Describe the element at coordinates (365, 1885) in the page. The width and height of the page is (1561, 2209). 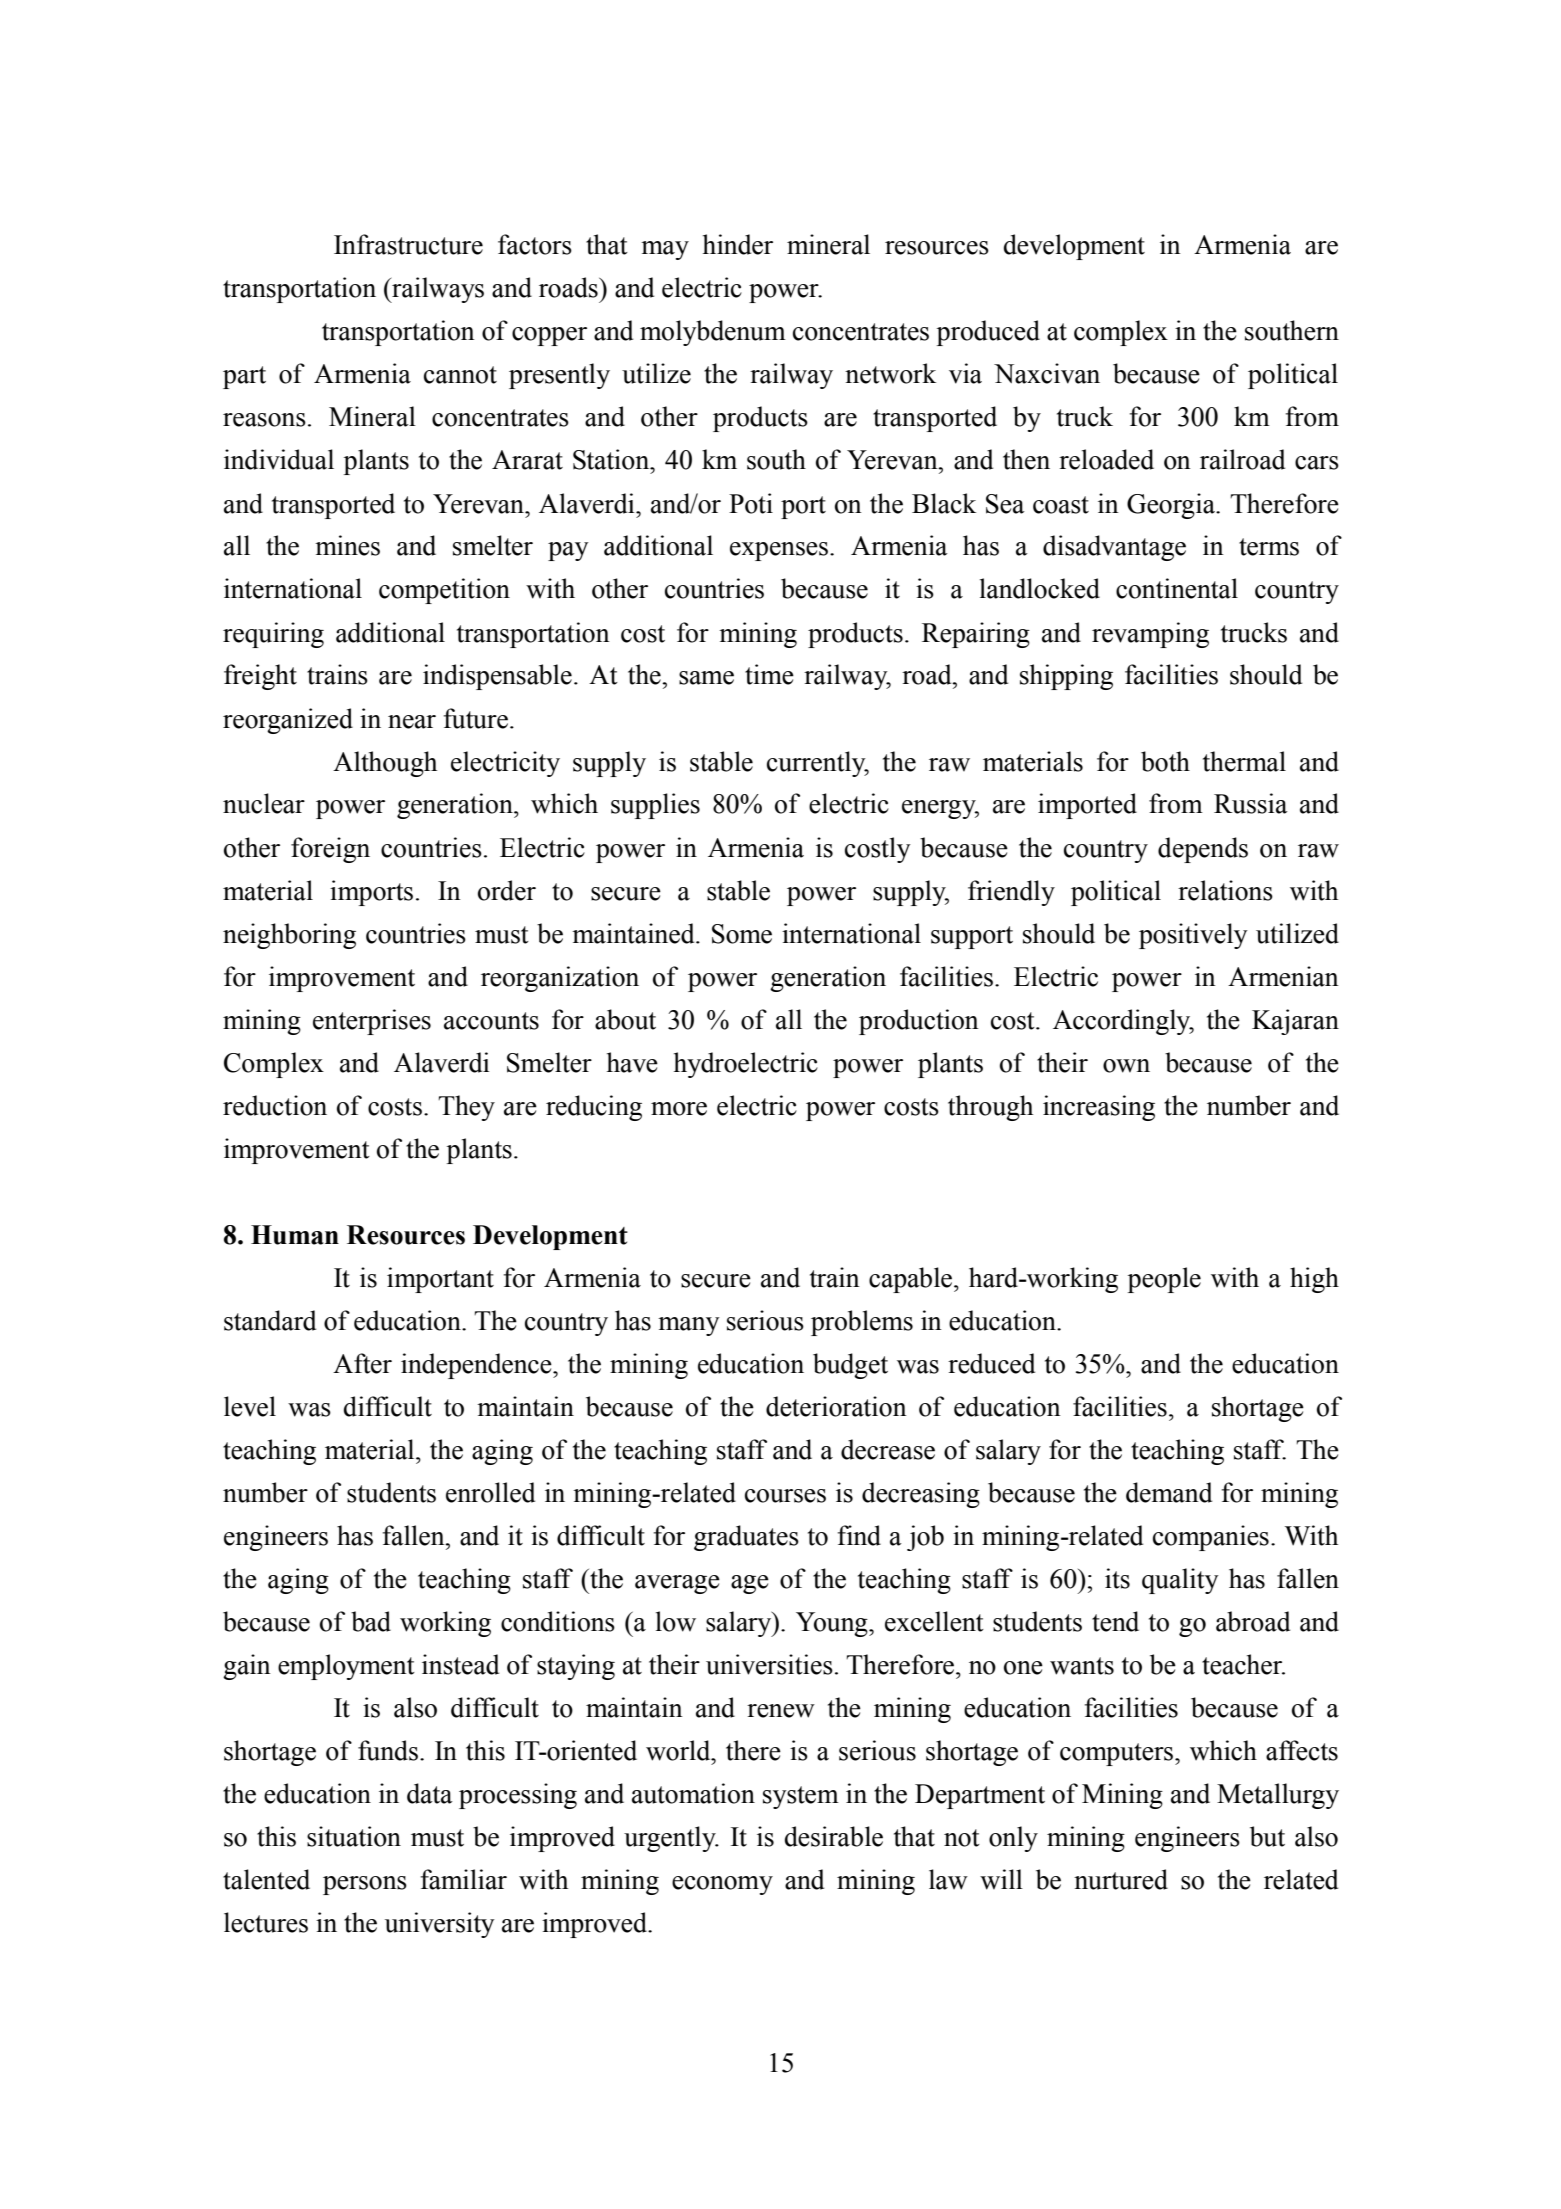
I see `persons` at that location.
